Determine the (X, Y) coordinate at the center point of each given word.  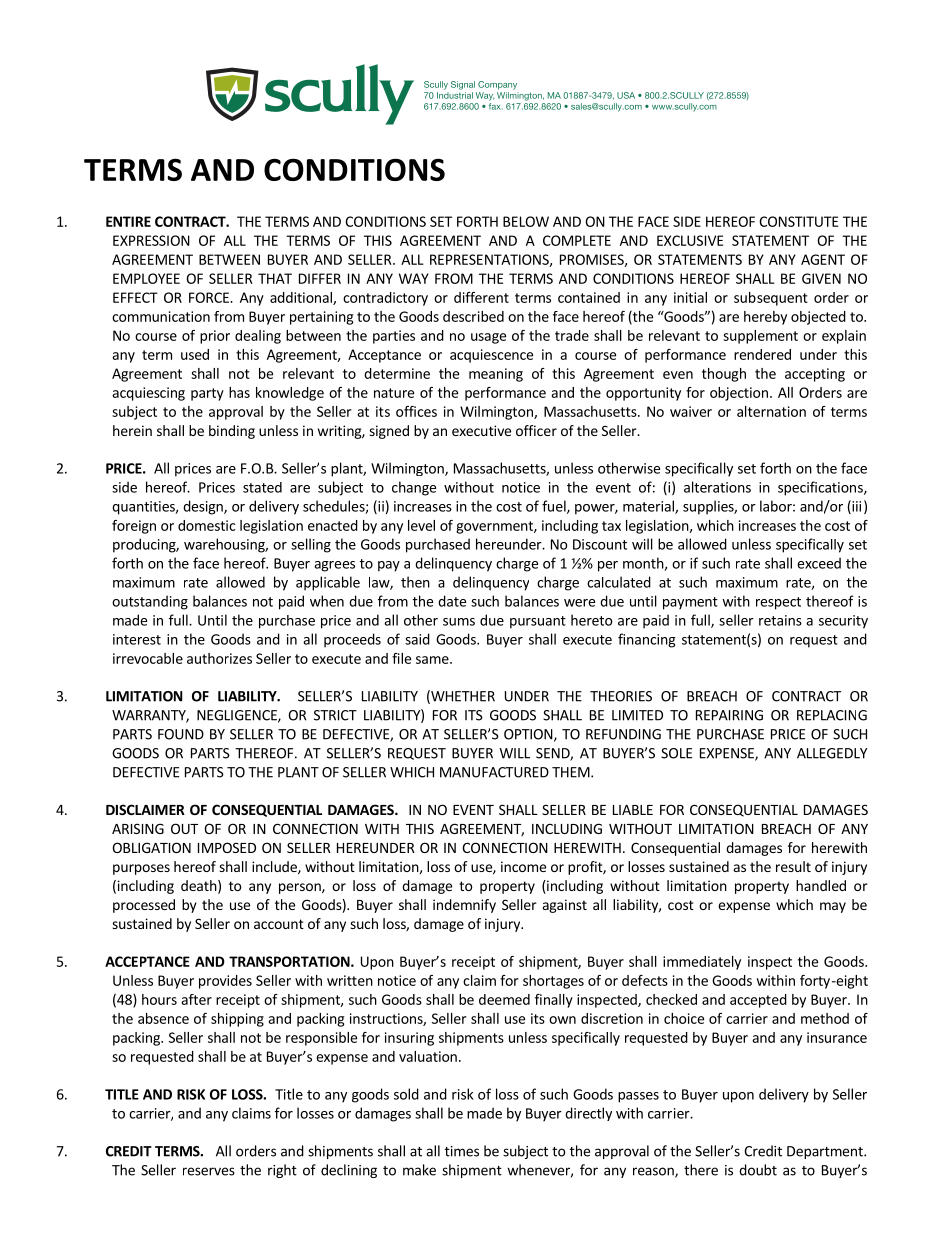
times (462, 1151)
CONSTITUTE (798, 221)
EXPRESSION (151, 240)
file (401, 658)
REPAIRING (729, 715)
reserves (209, 1171)
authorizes (219, 658)
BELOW (526, 221)
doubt (758, 1170)
